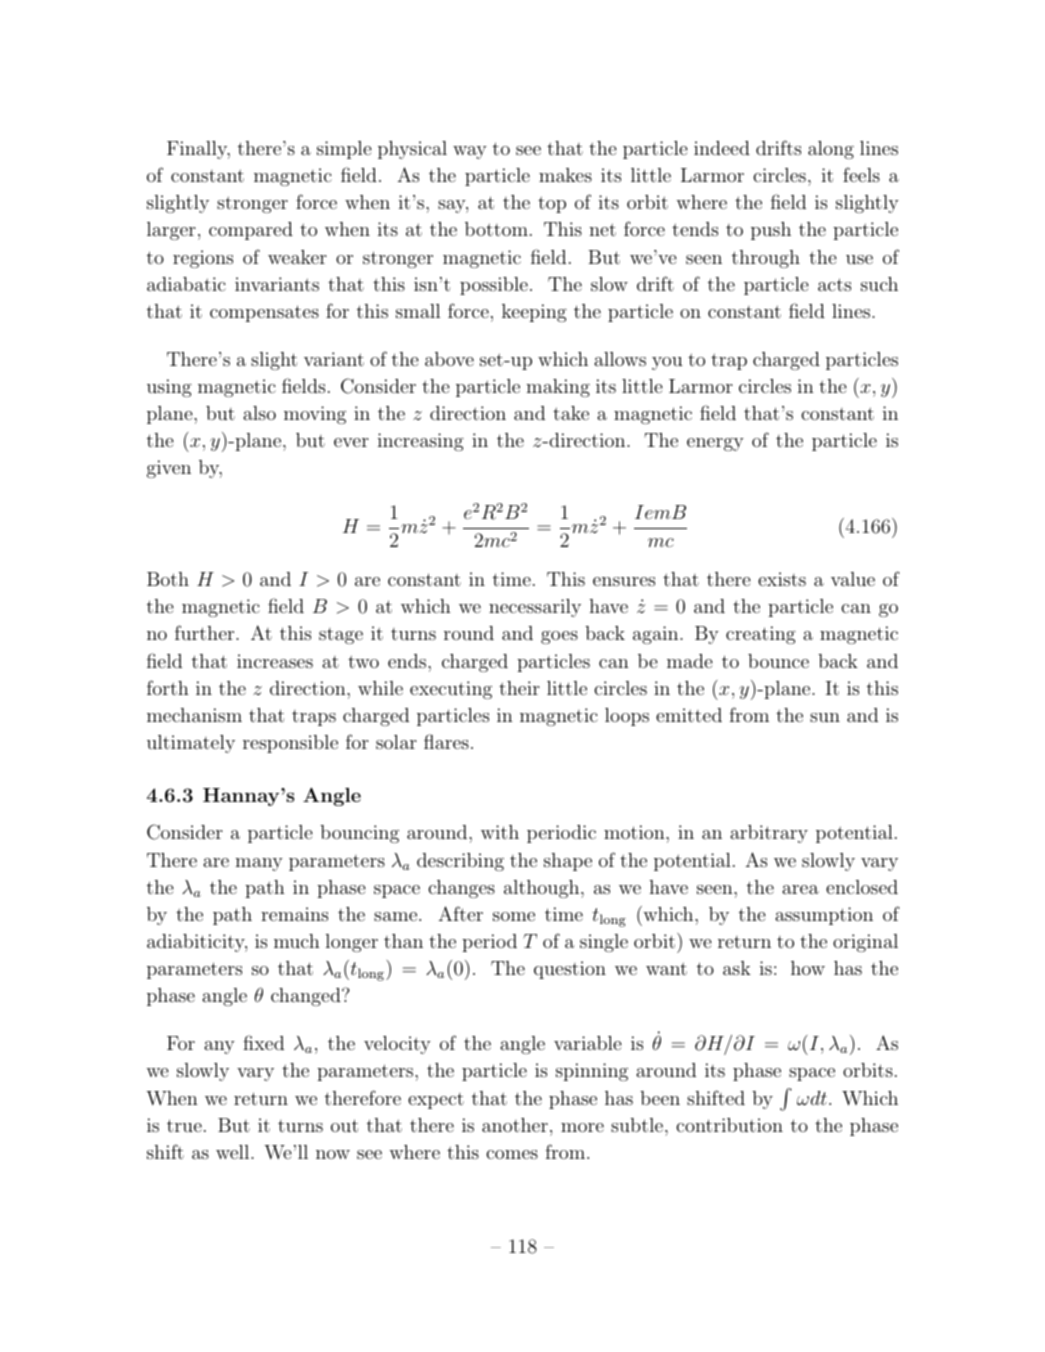 This screenshot has height=1352, width=1045. I want to click on many, so click(259, 864).
